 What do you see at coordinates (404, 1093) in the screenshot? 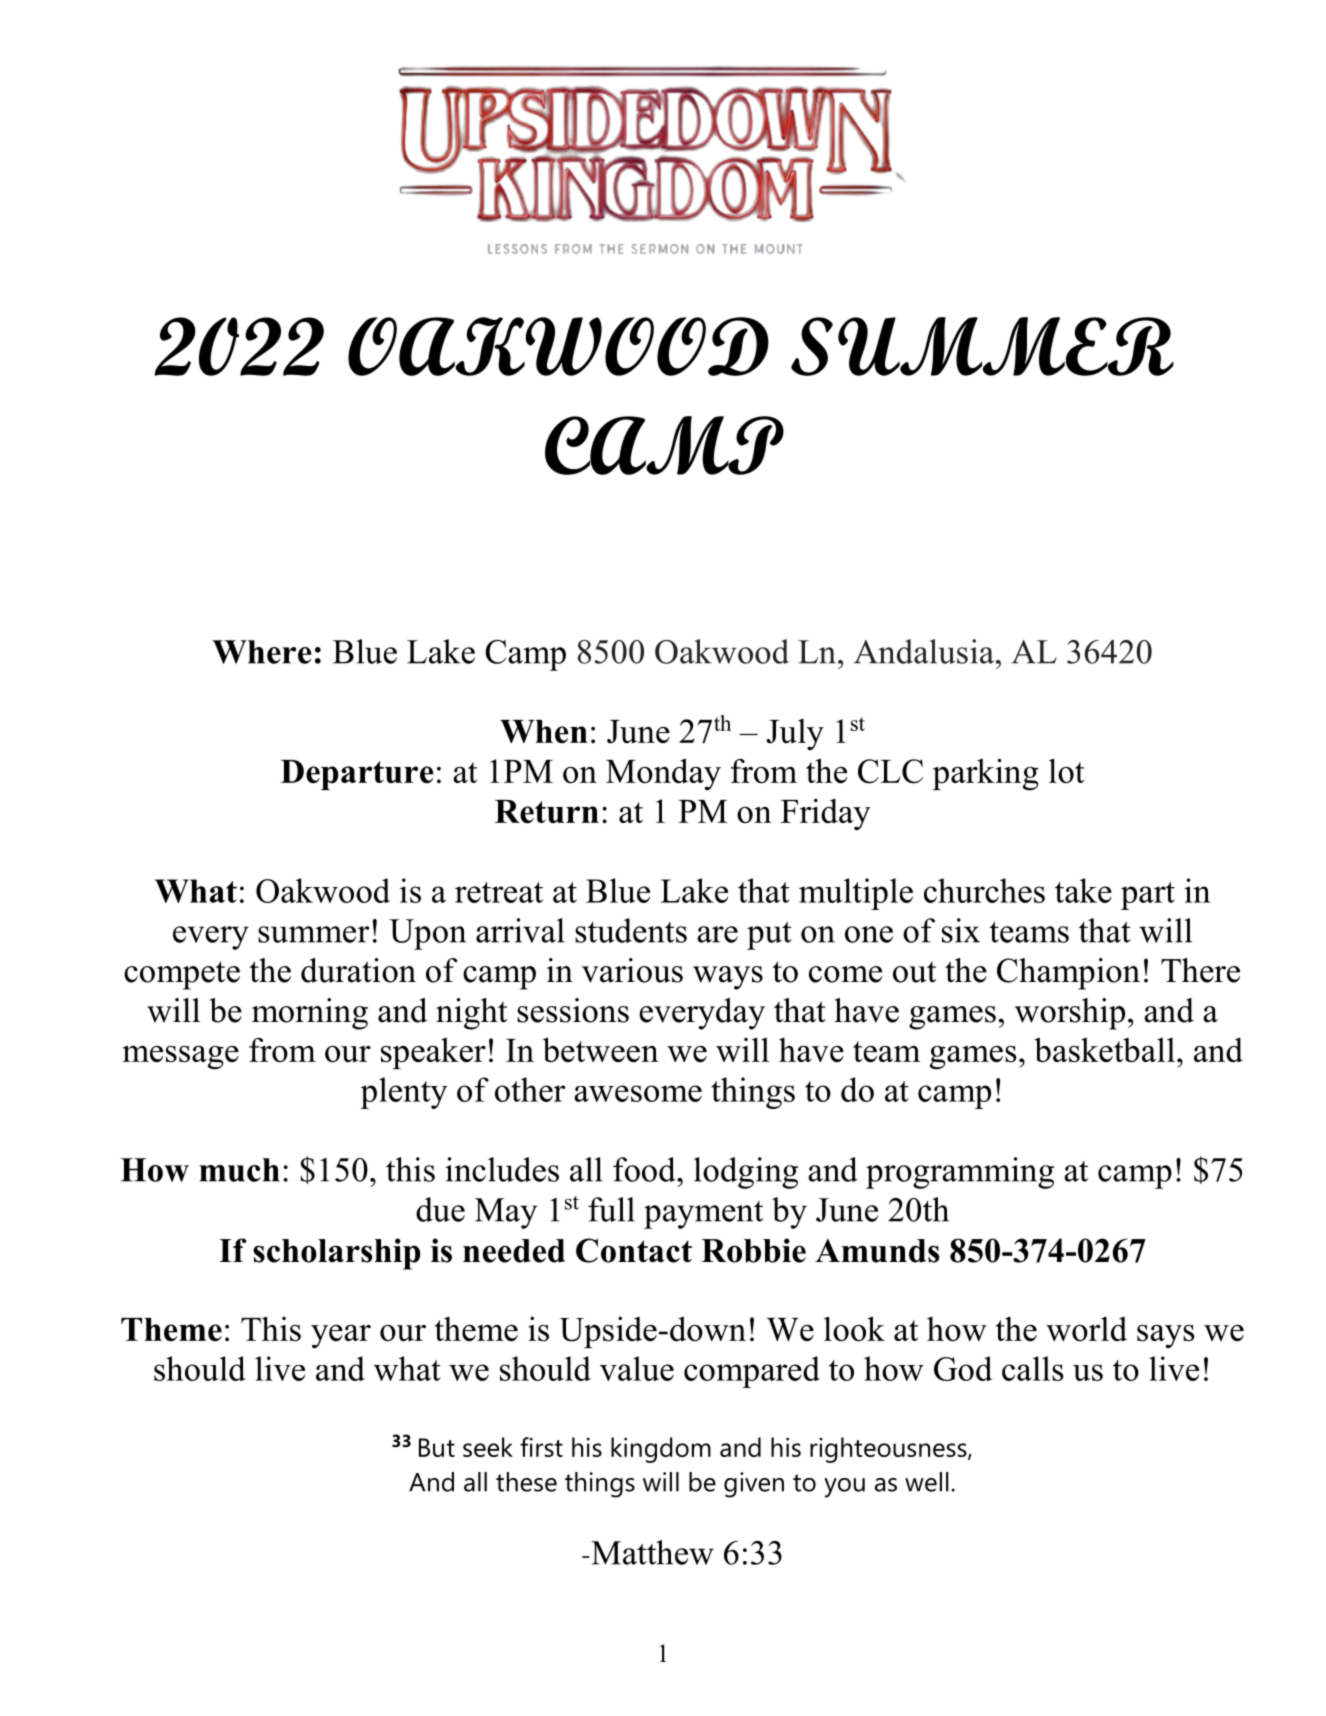
I see `plenty` at bounding box center [404, 1093].
